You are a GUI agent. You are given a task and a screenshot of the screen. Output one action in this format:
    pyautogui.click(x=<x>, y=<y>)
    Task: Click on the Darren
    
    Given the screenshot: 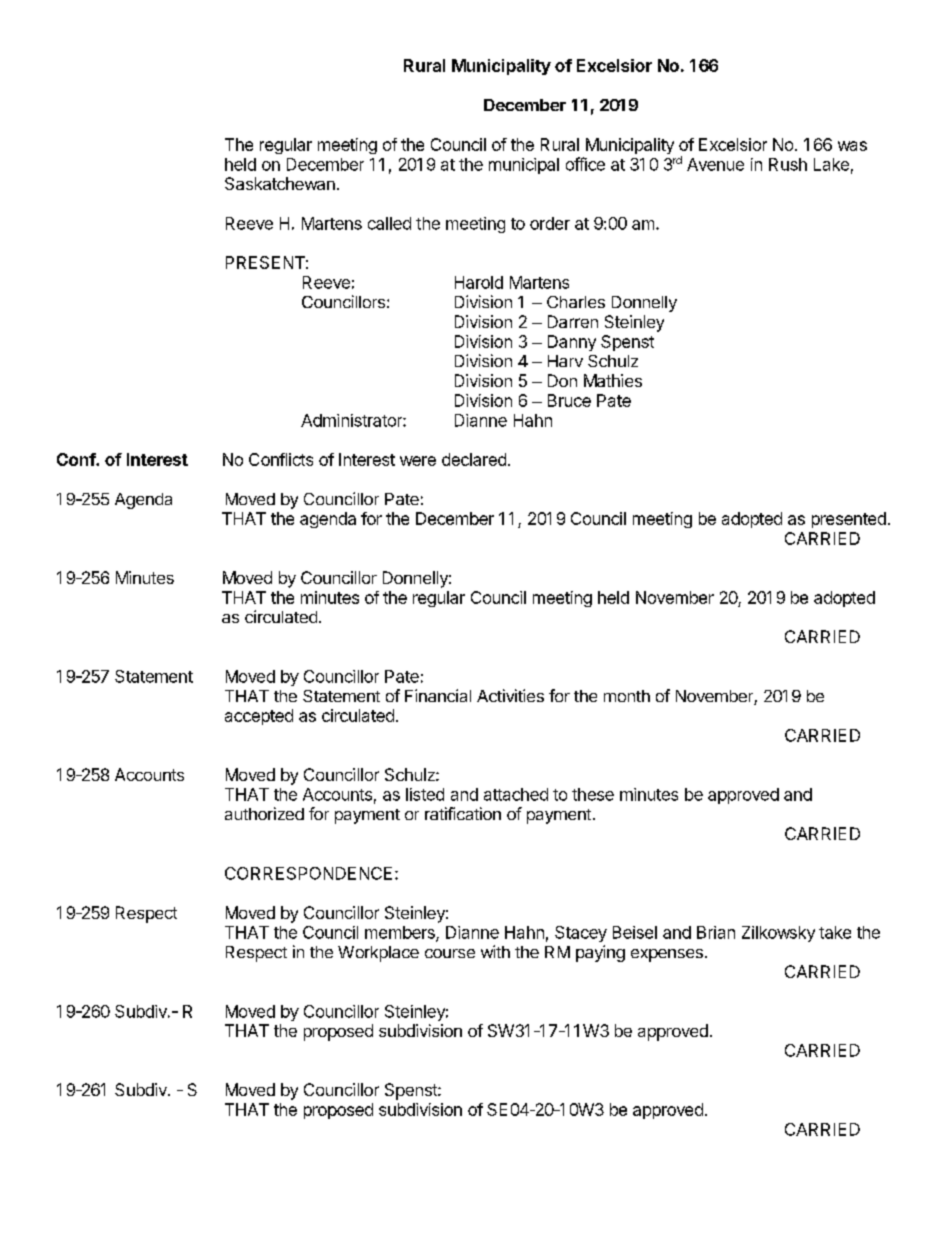 What is the action you would take?
    pyautogui.click(x=573, y=321)
